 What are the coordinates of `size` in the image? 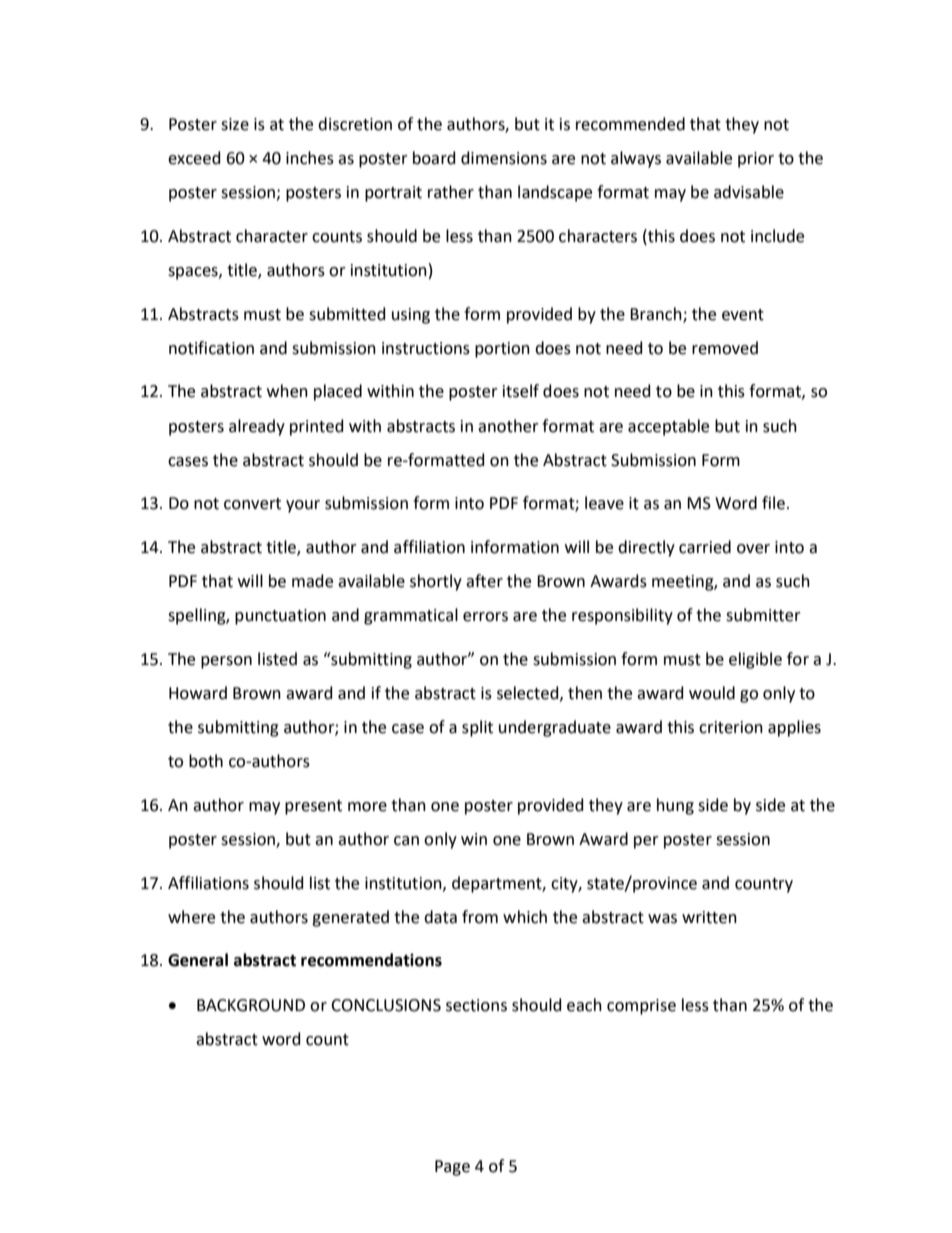 It's located at (235, 124).
